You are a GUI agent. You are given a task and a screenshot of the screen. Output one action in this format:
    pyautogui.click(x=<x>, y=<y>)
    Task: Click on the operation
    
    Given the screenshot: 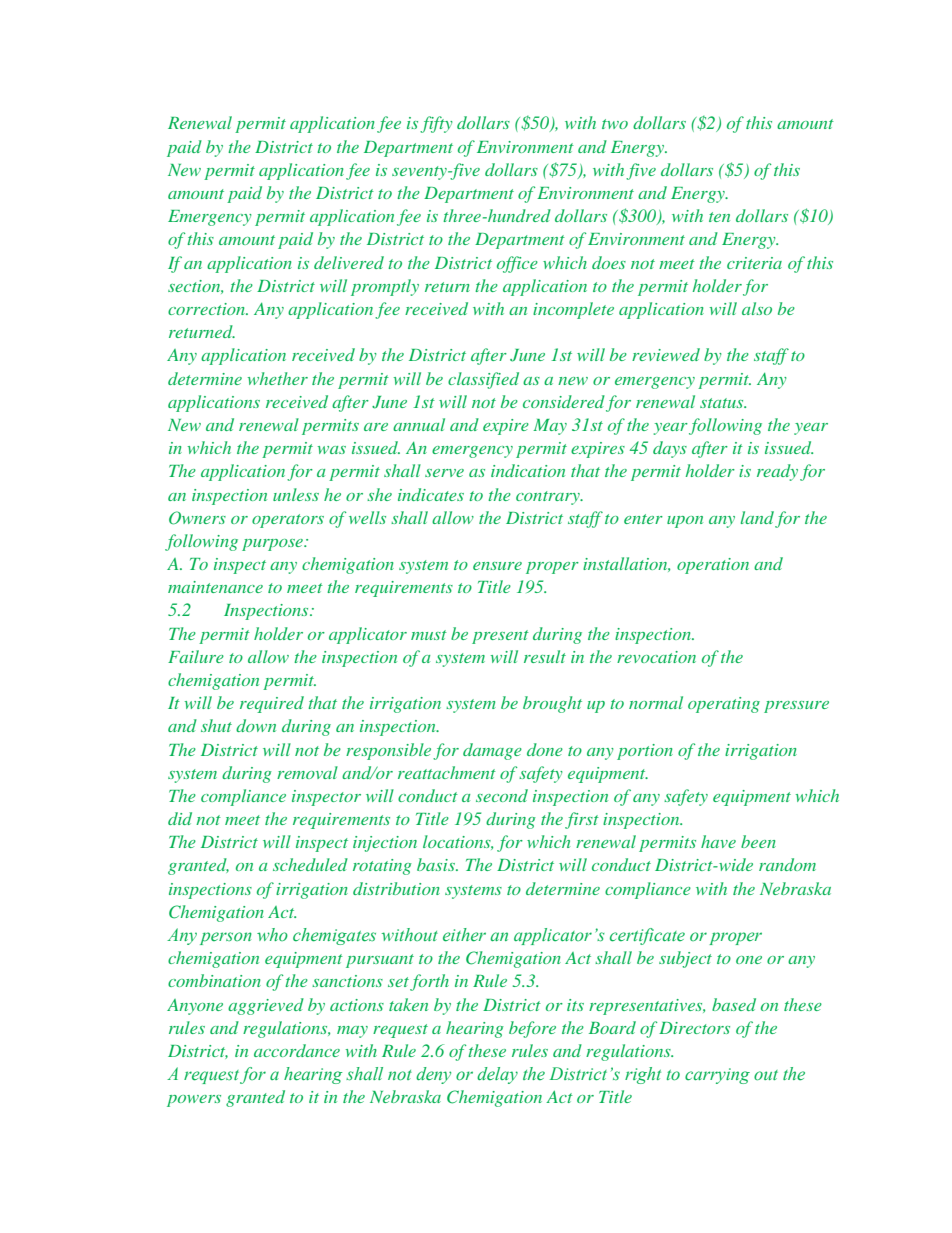 What is the action you would take?
    pyautogui.click(x=713, y=566)
